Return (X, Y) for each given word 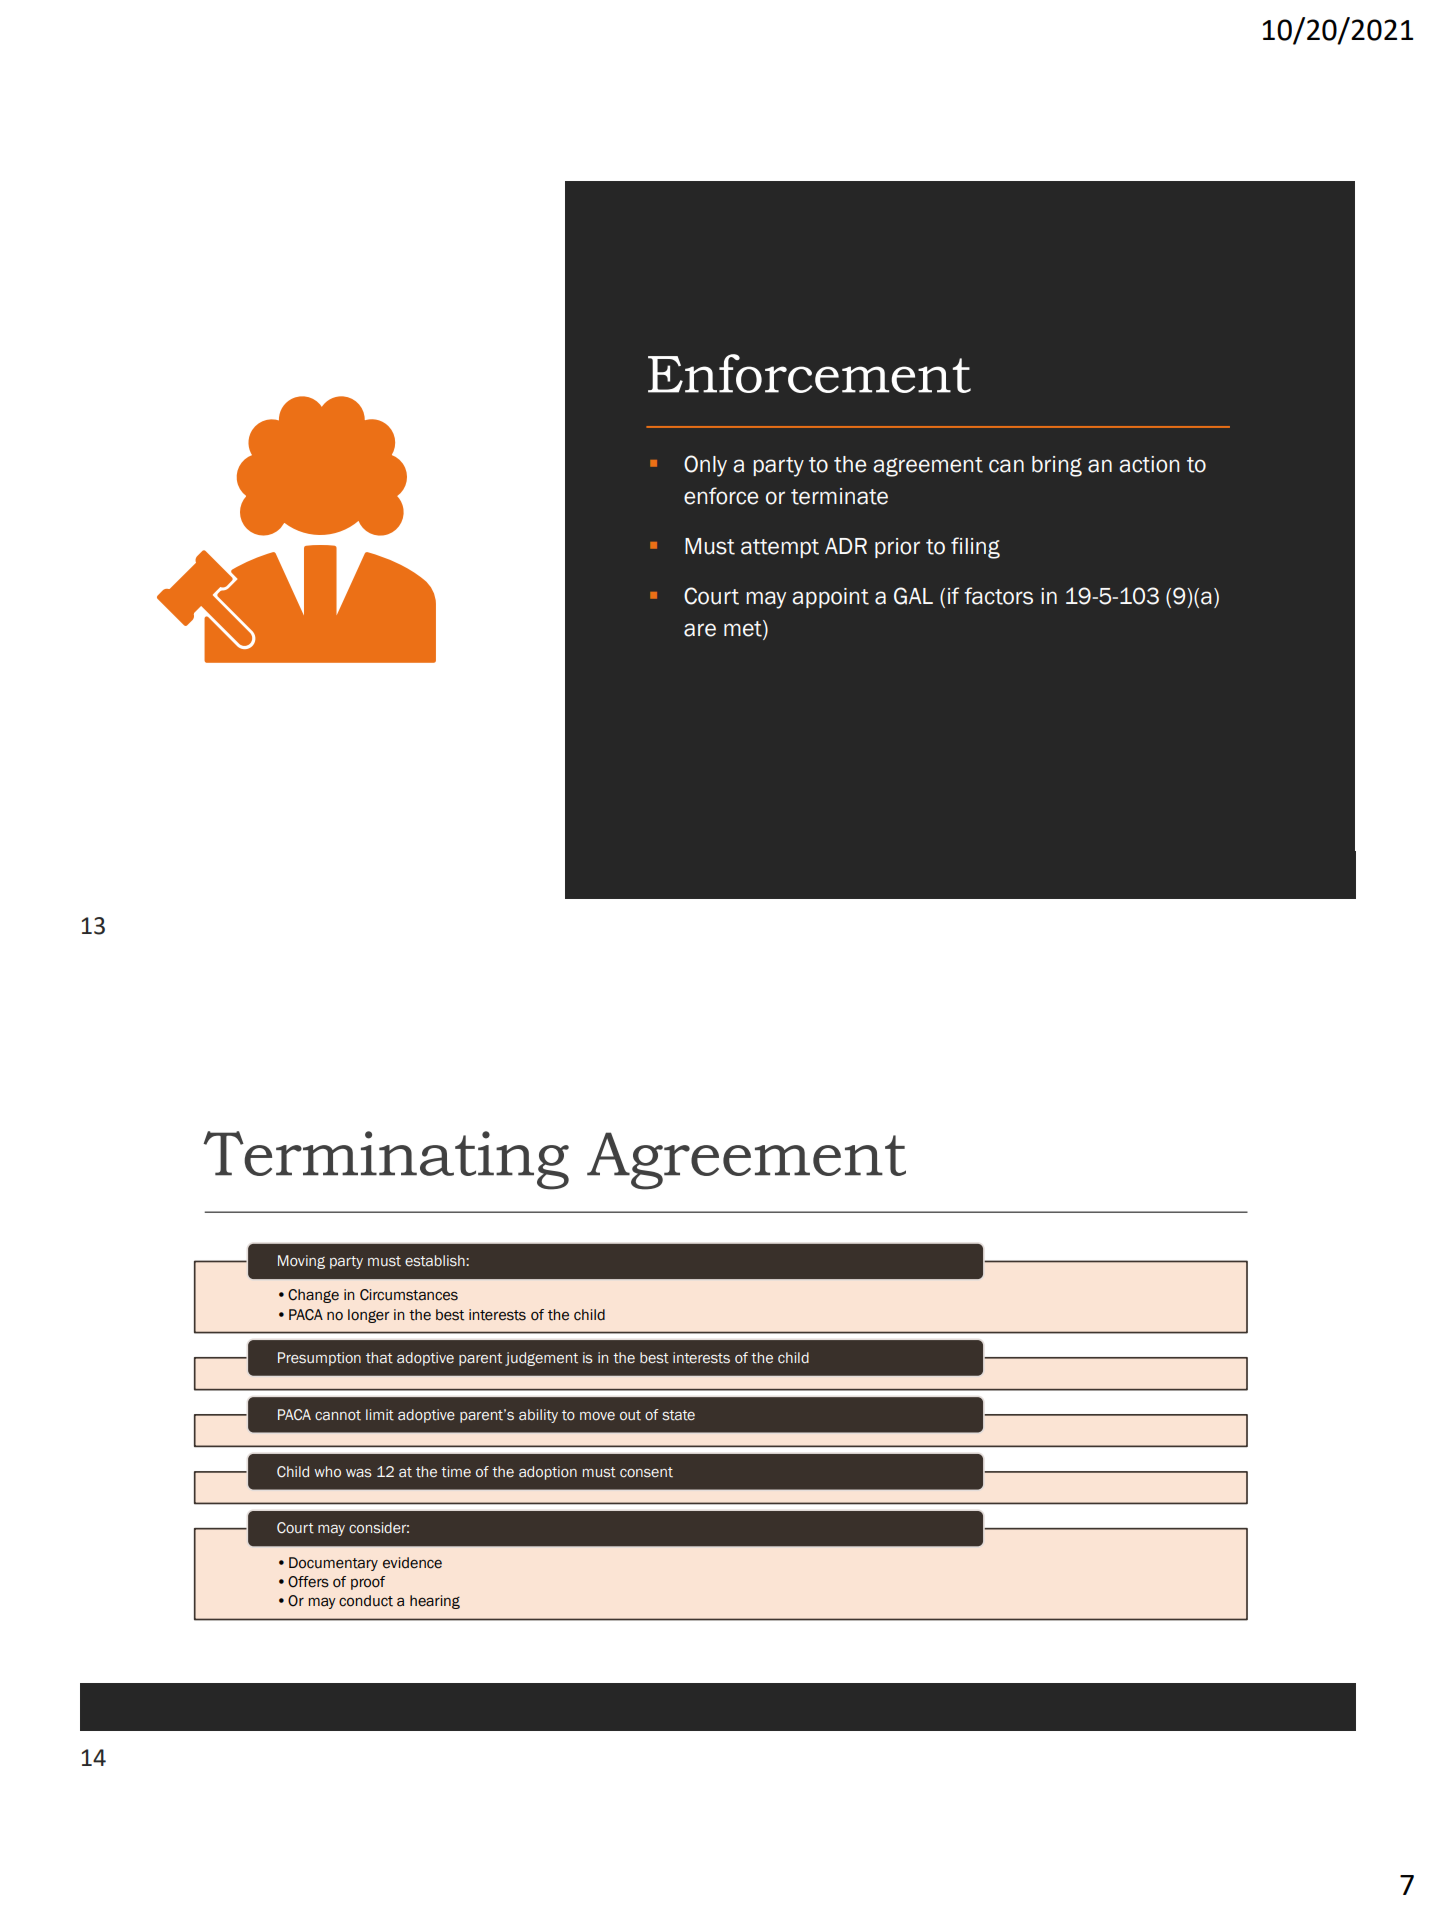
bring (1057, 466)
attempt (780, 548)
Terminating (386, 1160)
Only (705, 466)
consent (646, 1472)
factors (998, 596)
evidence (412, 1563)
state (678, 1415)
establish (436, 1261)
